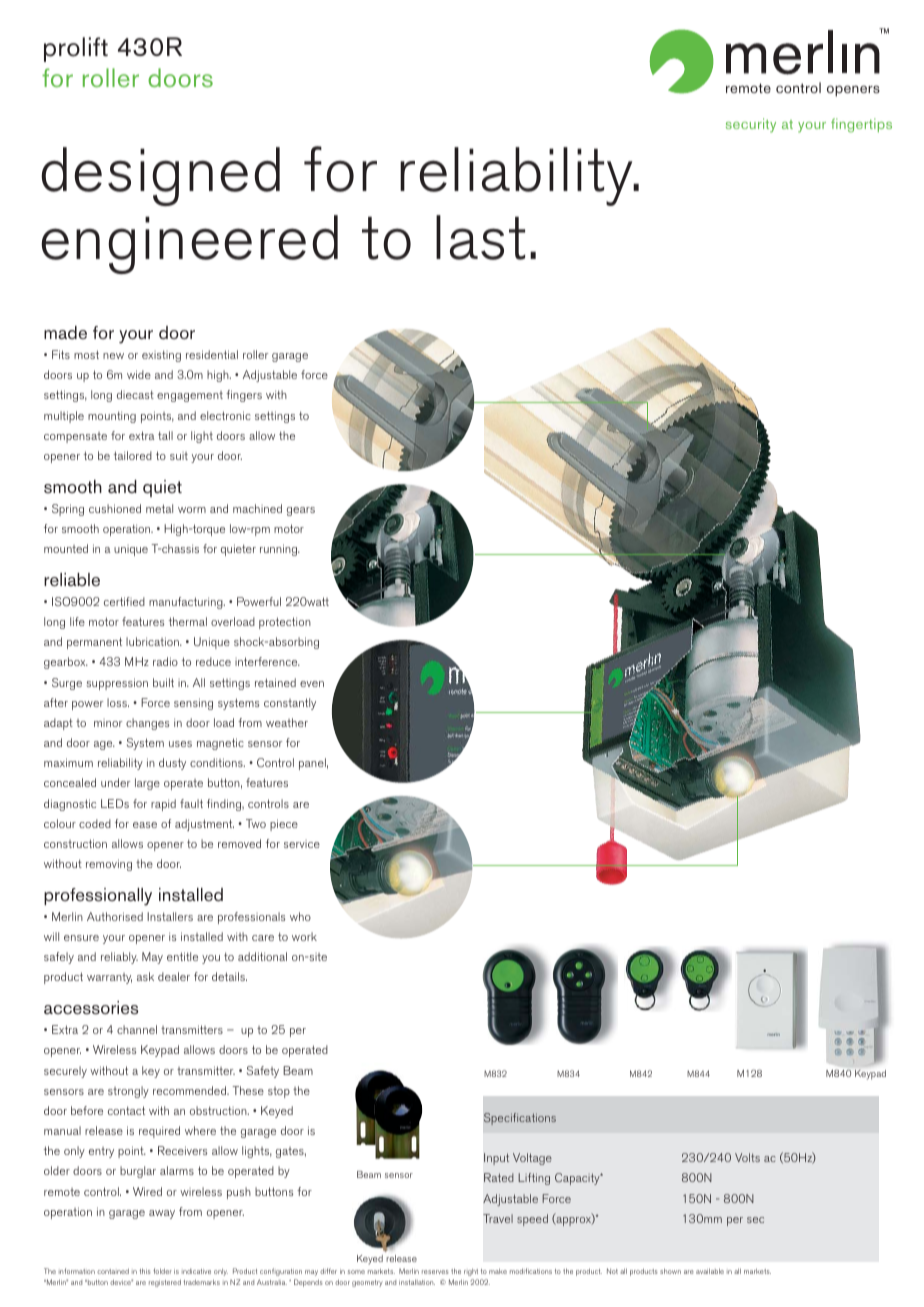 This image has height=1307, width=924. What do you see at coordinates (109, 865) in the image?
I see `removing` at bounding box center [109, 865].
